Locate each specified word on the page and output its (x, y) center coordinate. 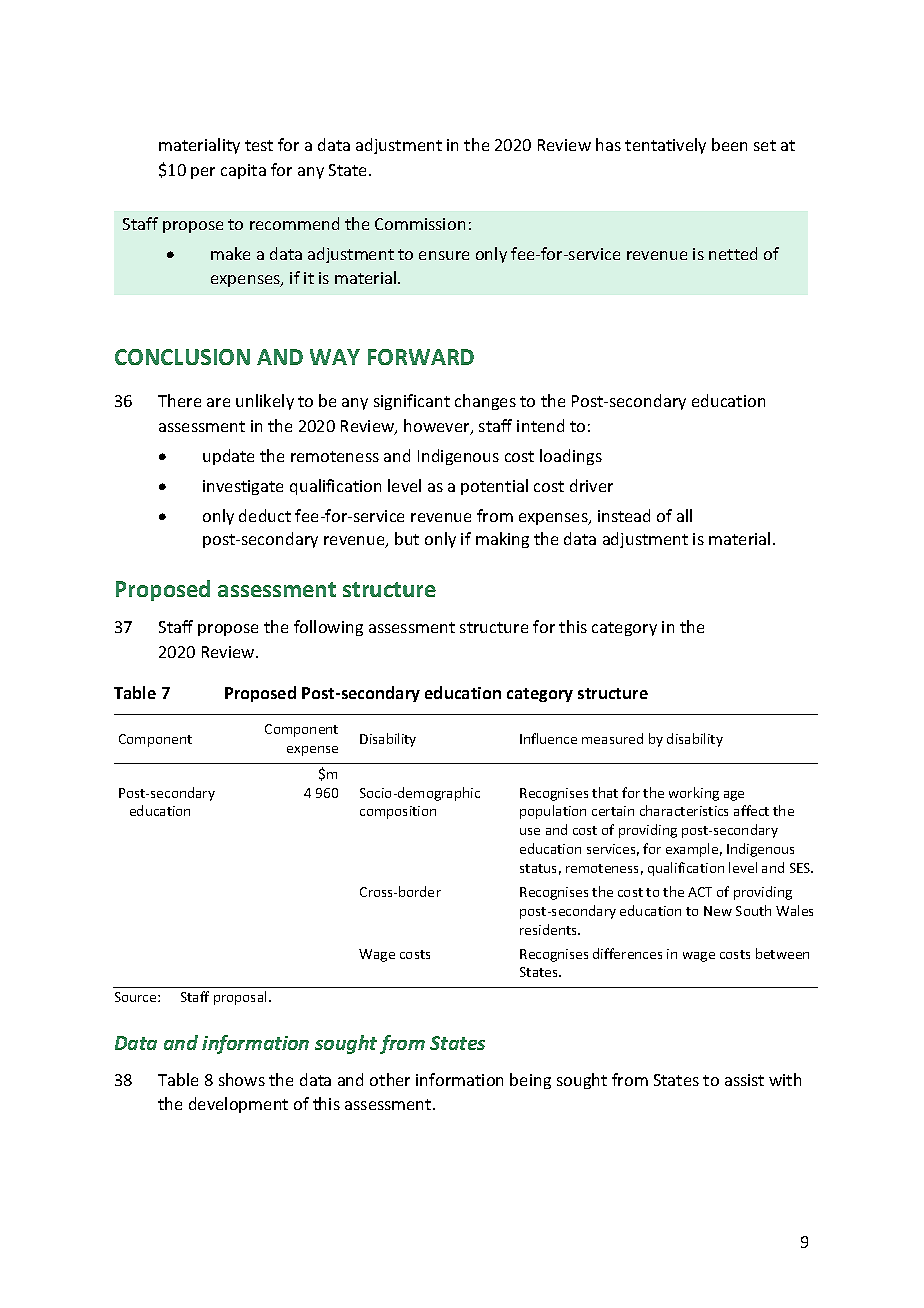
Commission (420, 224)
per (203, 173)
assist (744, 1080)
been (729, 144)
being (530, 1081)
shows (242, 1079)
